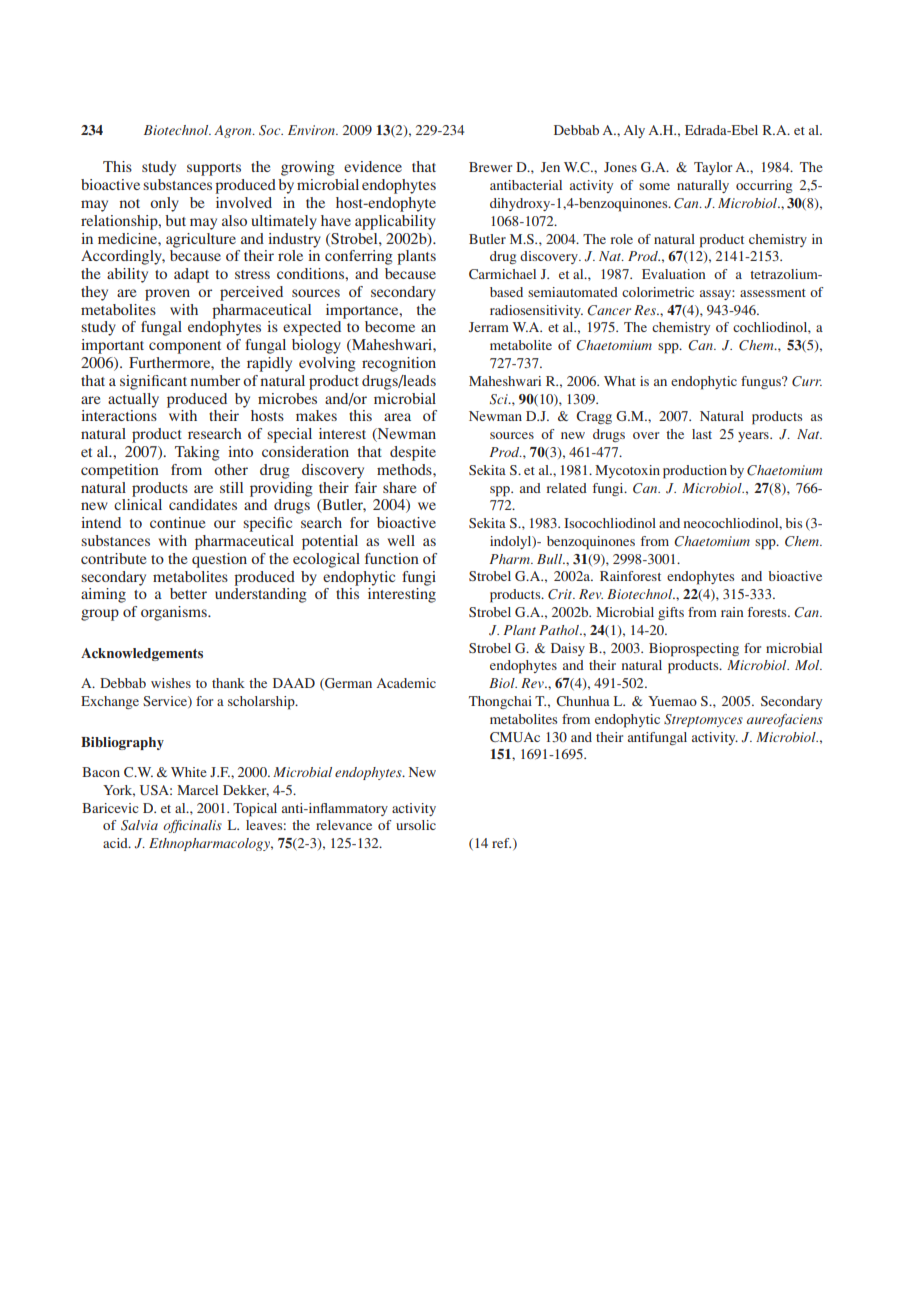  I want to click on EVIDENCE, so click(373, 166).
